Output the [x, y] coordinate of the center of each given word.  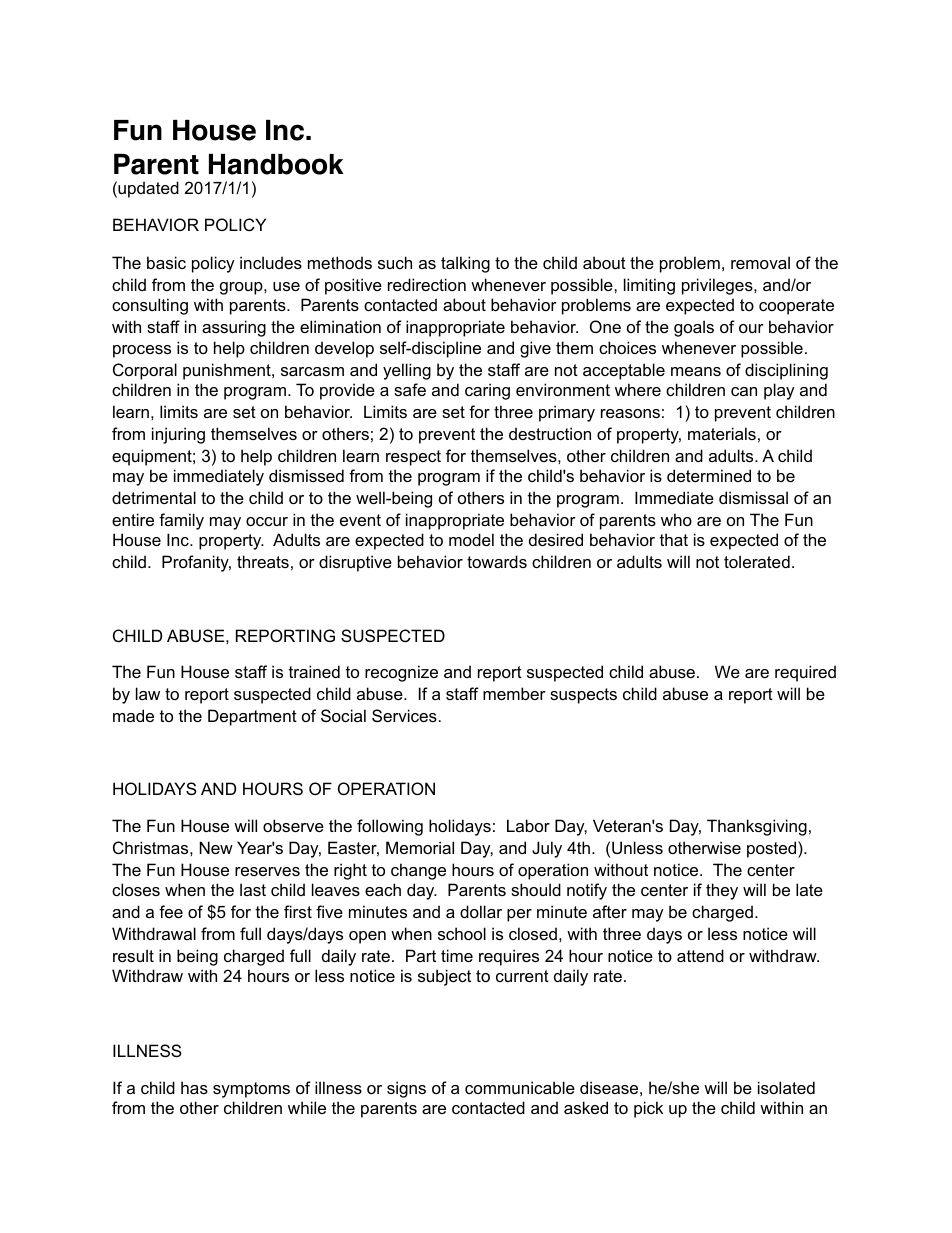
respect [413, 458]
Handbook [276, 164]
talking [465, 264]
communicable [520, 1087]
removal [760, 262]
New [216, 847]
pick [648, 1109]
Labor [528, 825]
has [194, 1087]
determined [709, 475]
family [181, 521]
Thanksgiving [757, 827]
